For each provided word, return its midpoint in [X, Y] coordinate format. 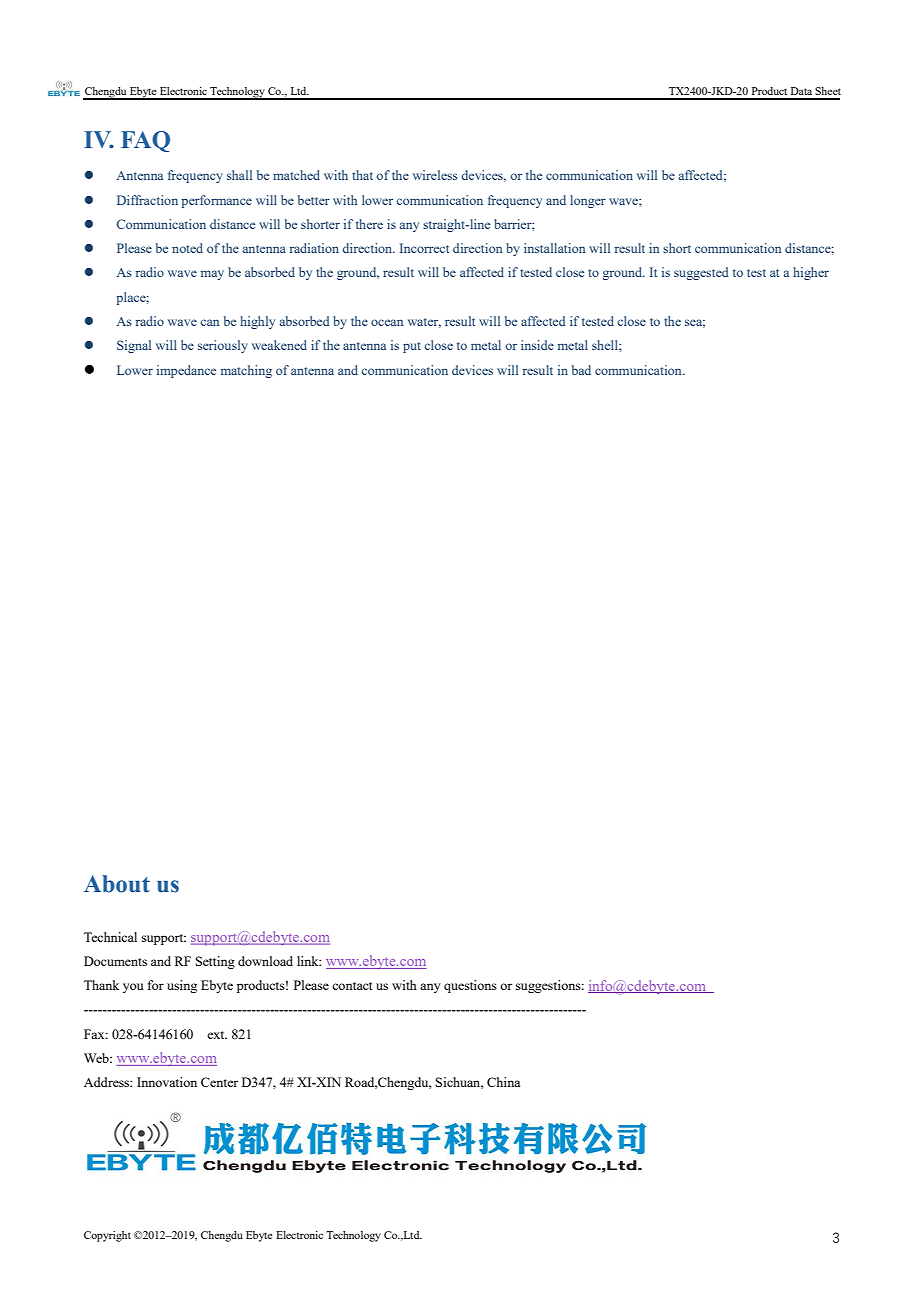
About [117, 884]
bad [581, 370]
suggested [701, 273]
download [265, 961]
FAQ [145, 141]
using [182, 986]
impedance [186, 371]
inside [537, 345]
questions [470, 986]
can [209, 322]
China [503, 1082]
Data [801, 91]
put [412, 347]
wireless [435, 175]
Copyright [107, 1236]
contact [352, 986]
